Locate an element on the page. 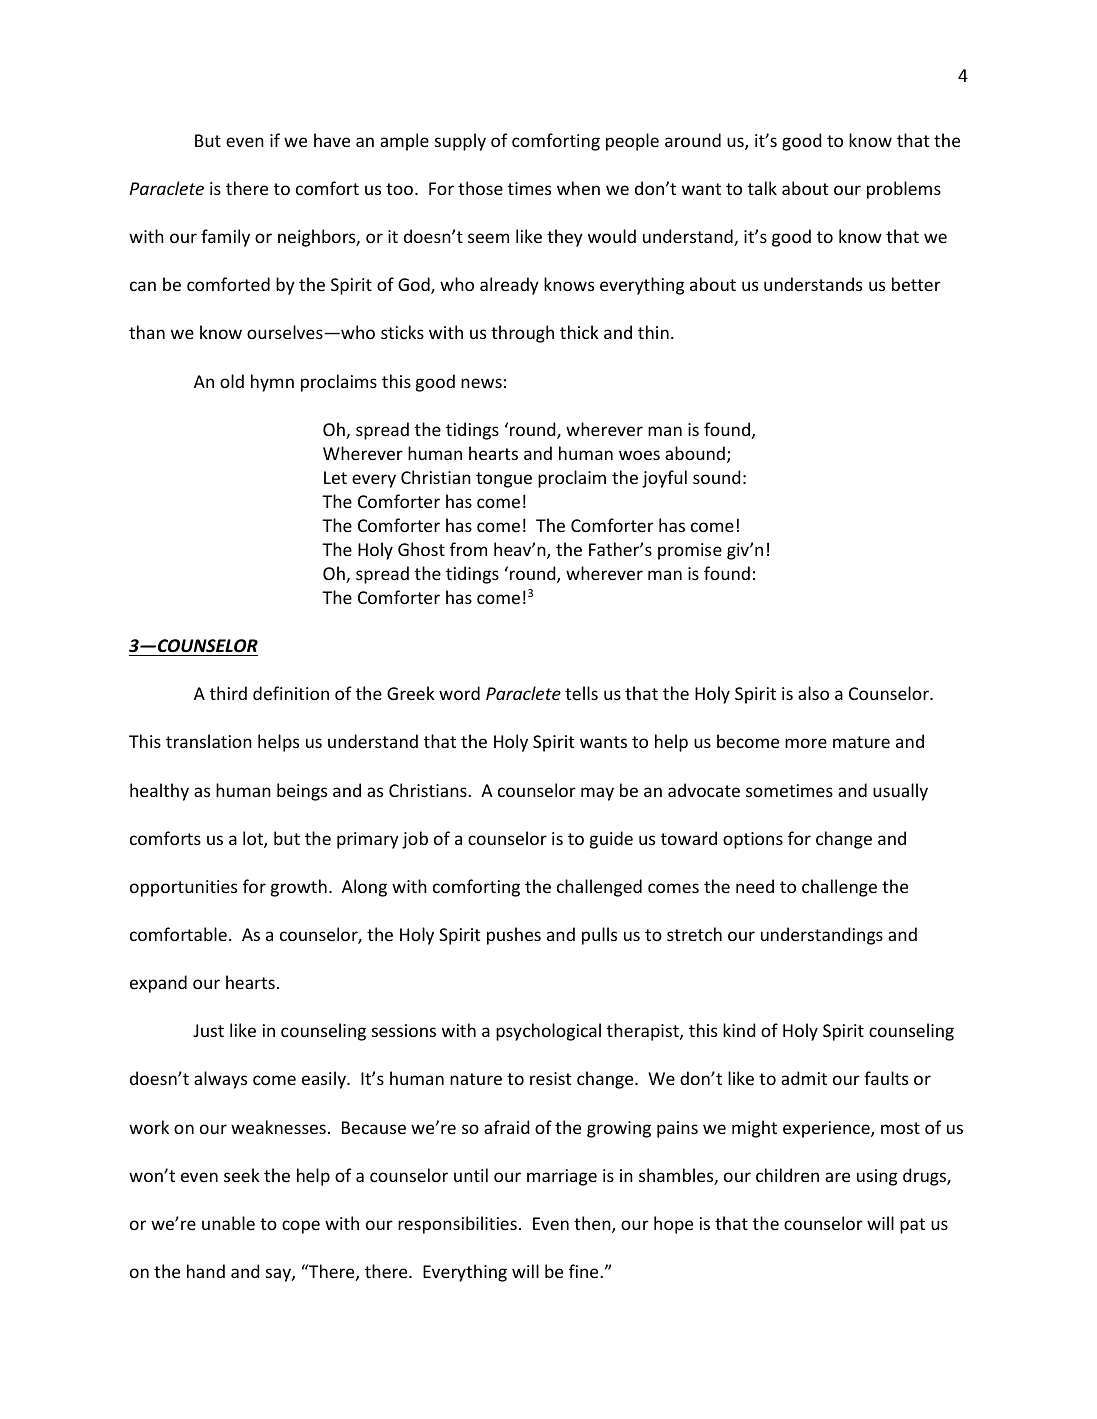 This image has height=1419, width=1097. also is located at coordinates (813, 693).
